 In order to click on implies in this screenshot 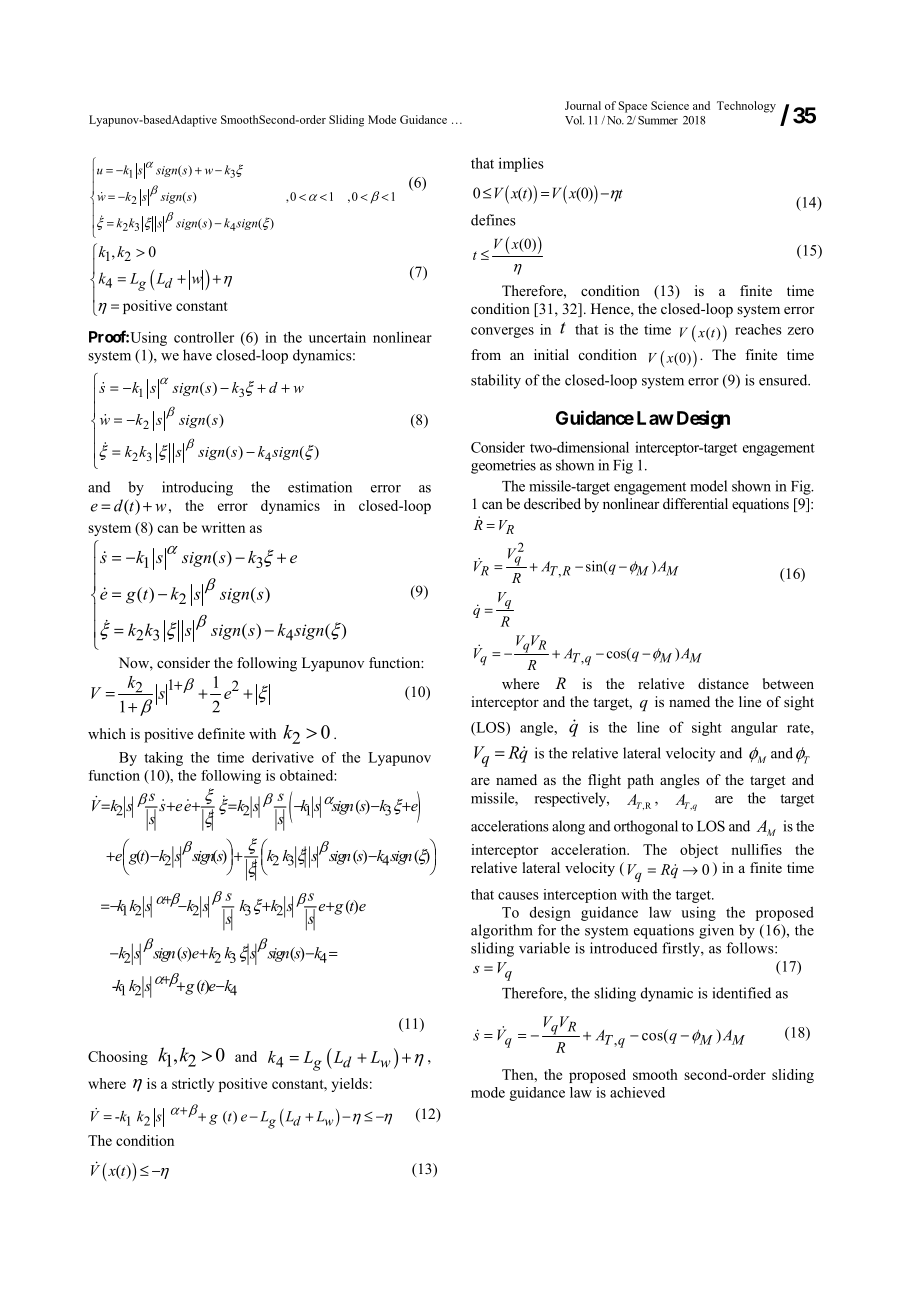, I will do `click(521, 164)`.
